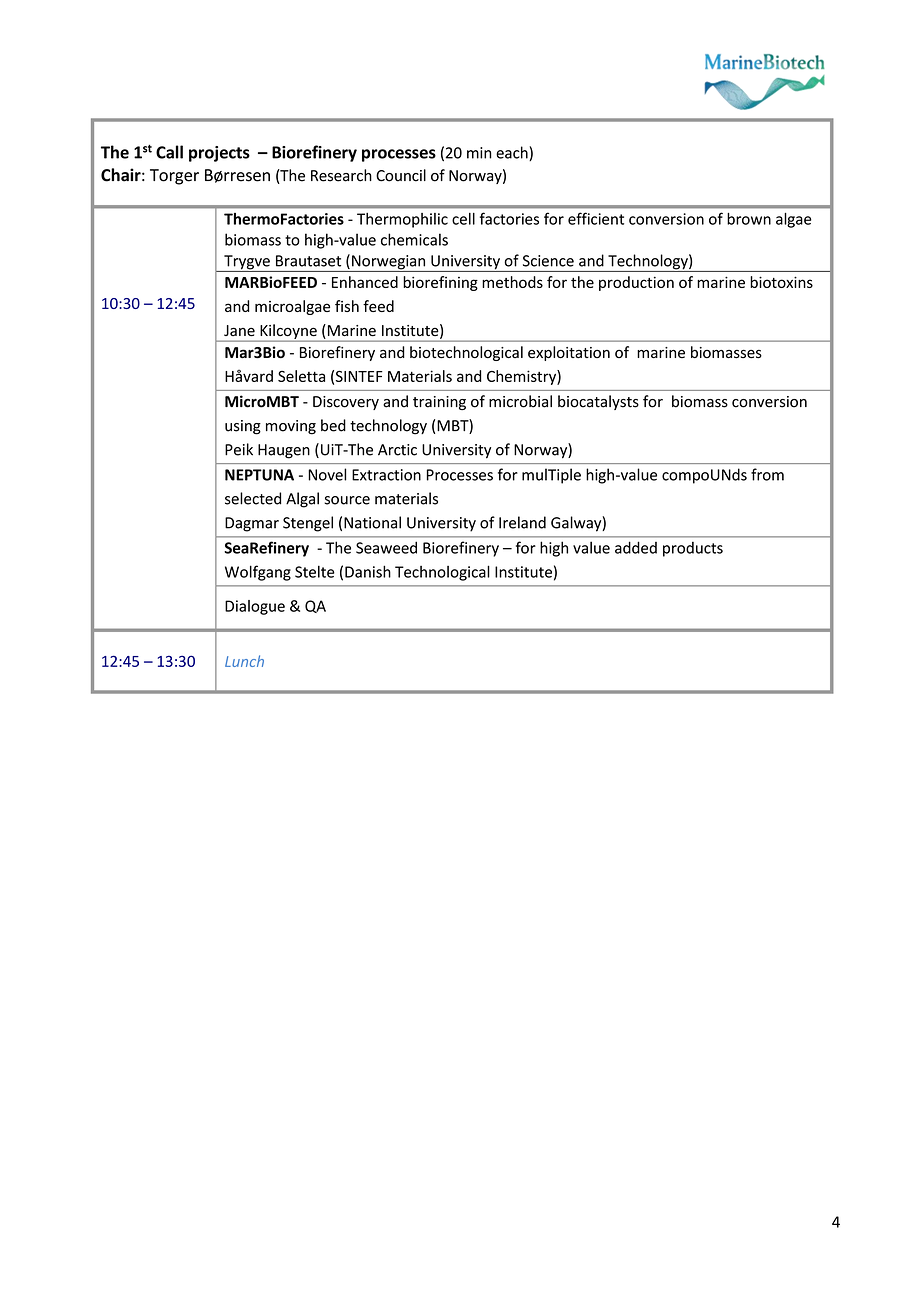 This image has height=1308, width=924. I want to click on min, so click(479, 153).
